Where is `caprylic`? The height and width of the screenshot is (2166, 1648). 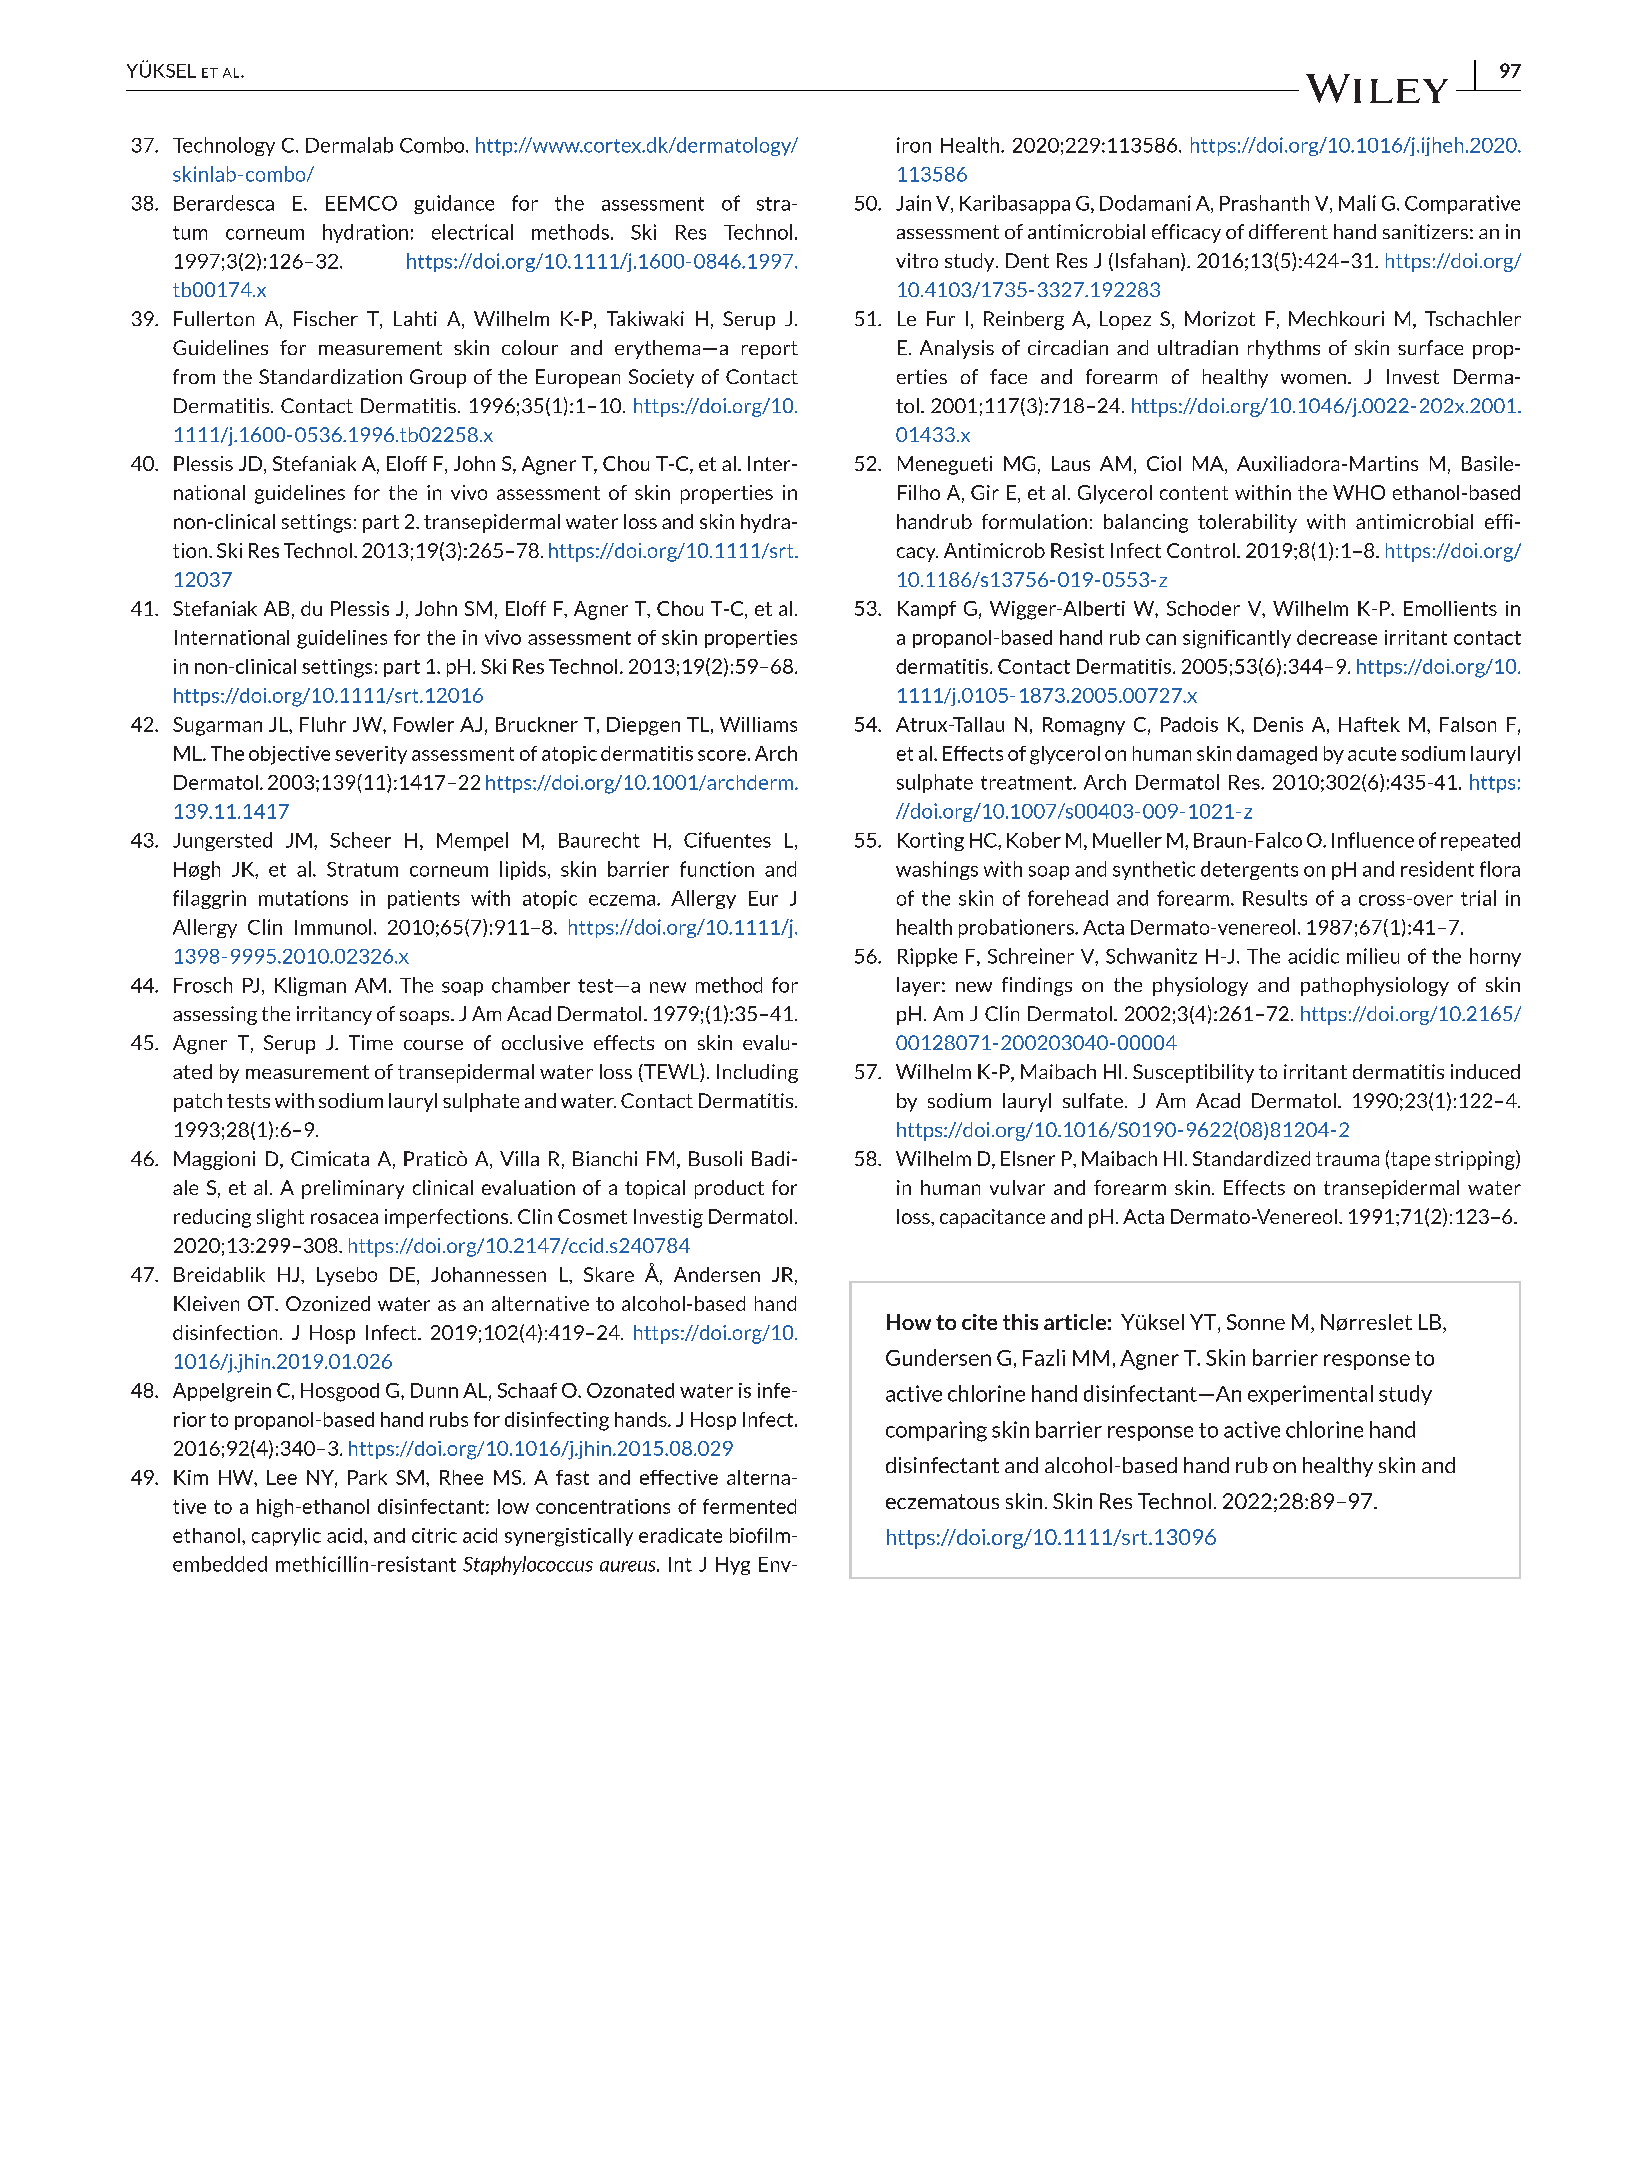
caprylic is located at coordinates (286, 1537).
